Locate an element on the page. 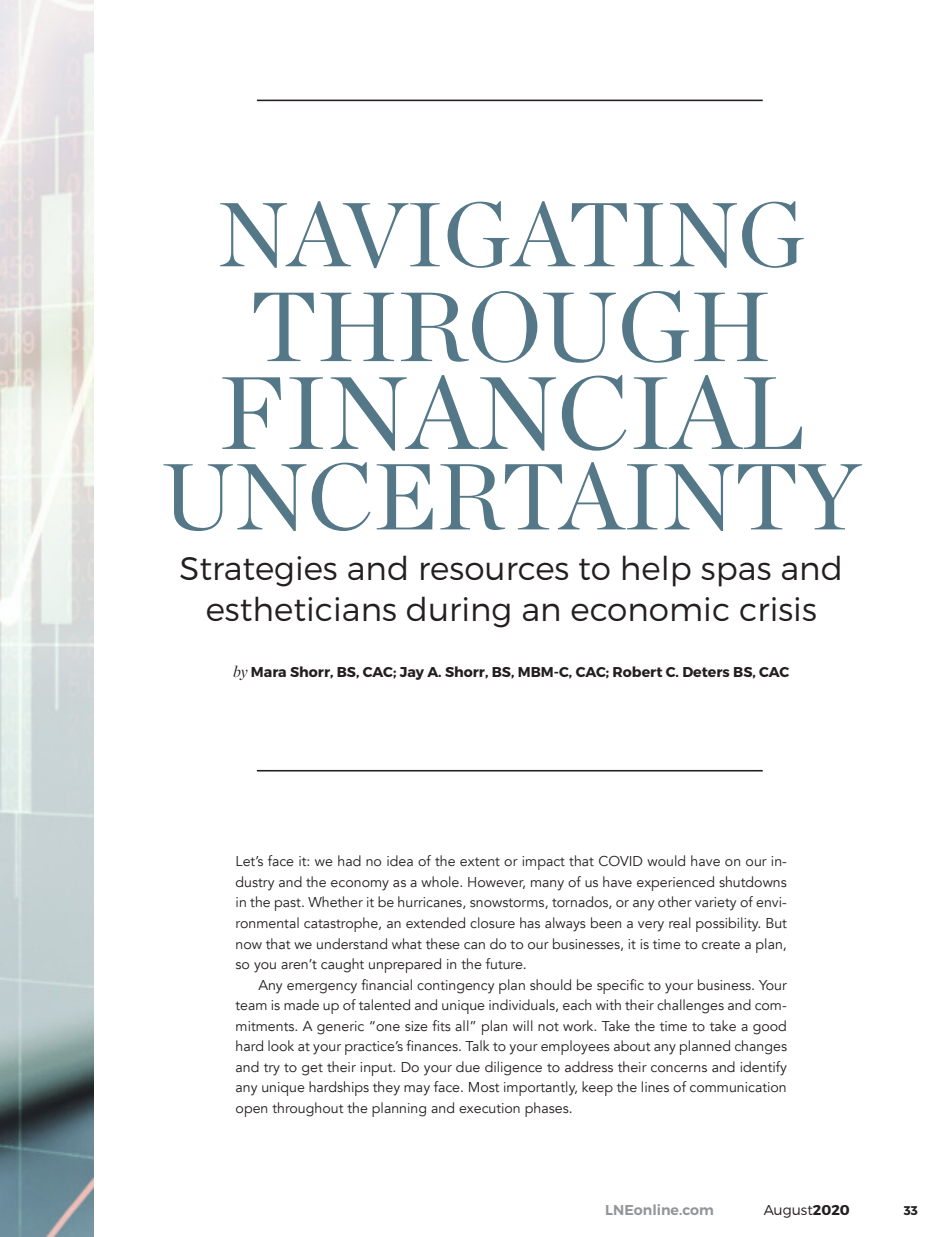 This image has height=1237, width=952. Deters is located at coordinates (706, 672).
